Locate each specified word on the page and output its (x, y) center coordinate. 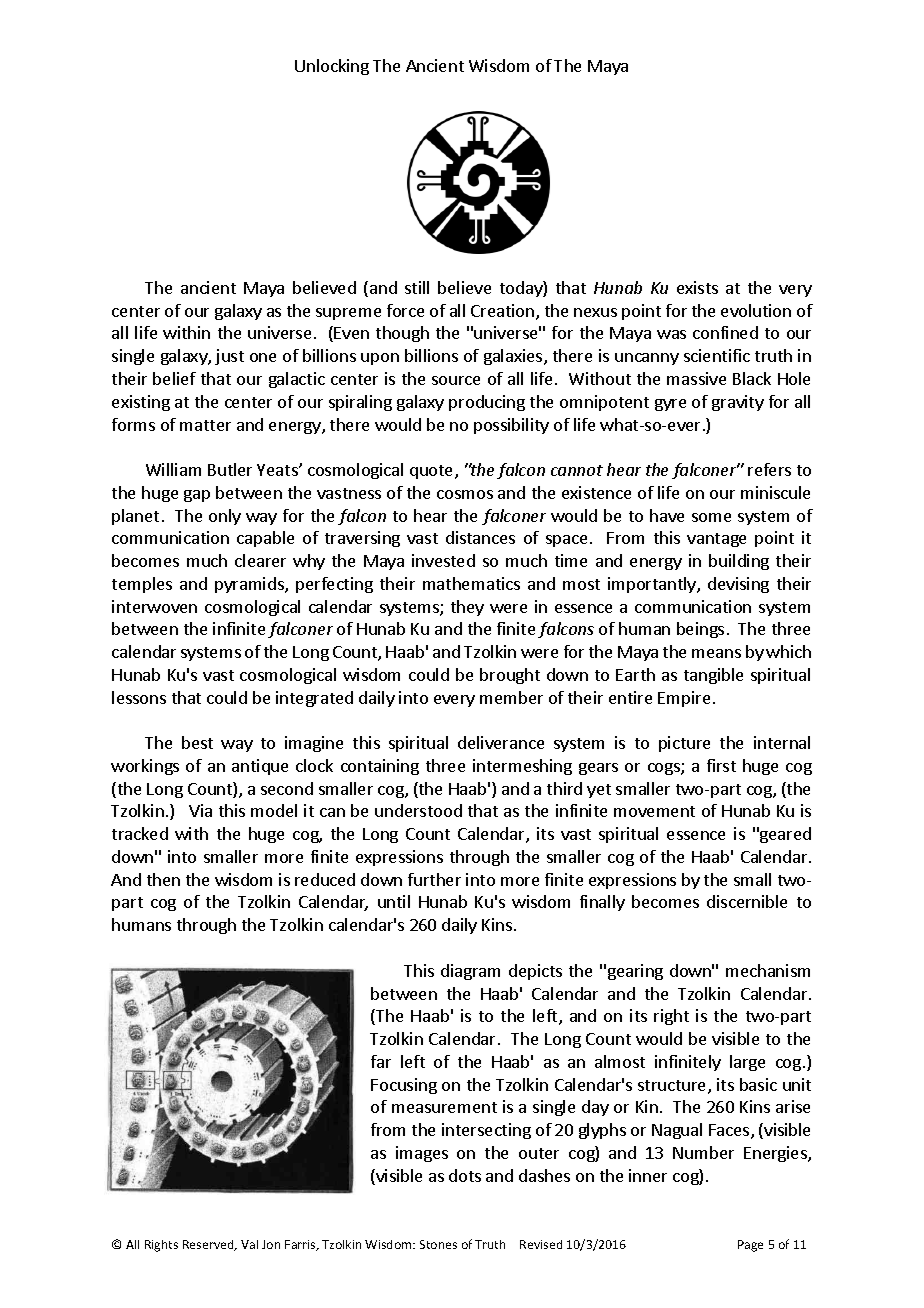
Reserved (209, 1245)
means (716, 653)
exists (697, 287)
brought (510, 676)
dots (465, 1175)
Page (750, 1246)
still (417, 287)
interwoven (154, 606)
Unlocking (332, 67)
